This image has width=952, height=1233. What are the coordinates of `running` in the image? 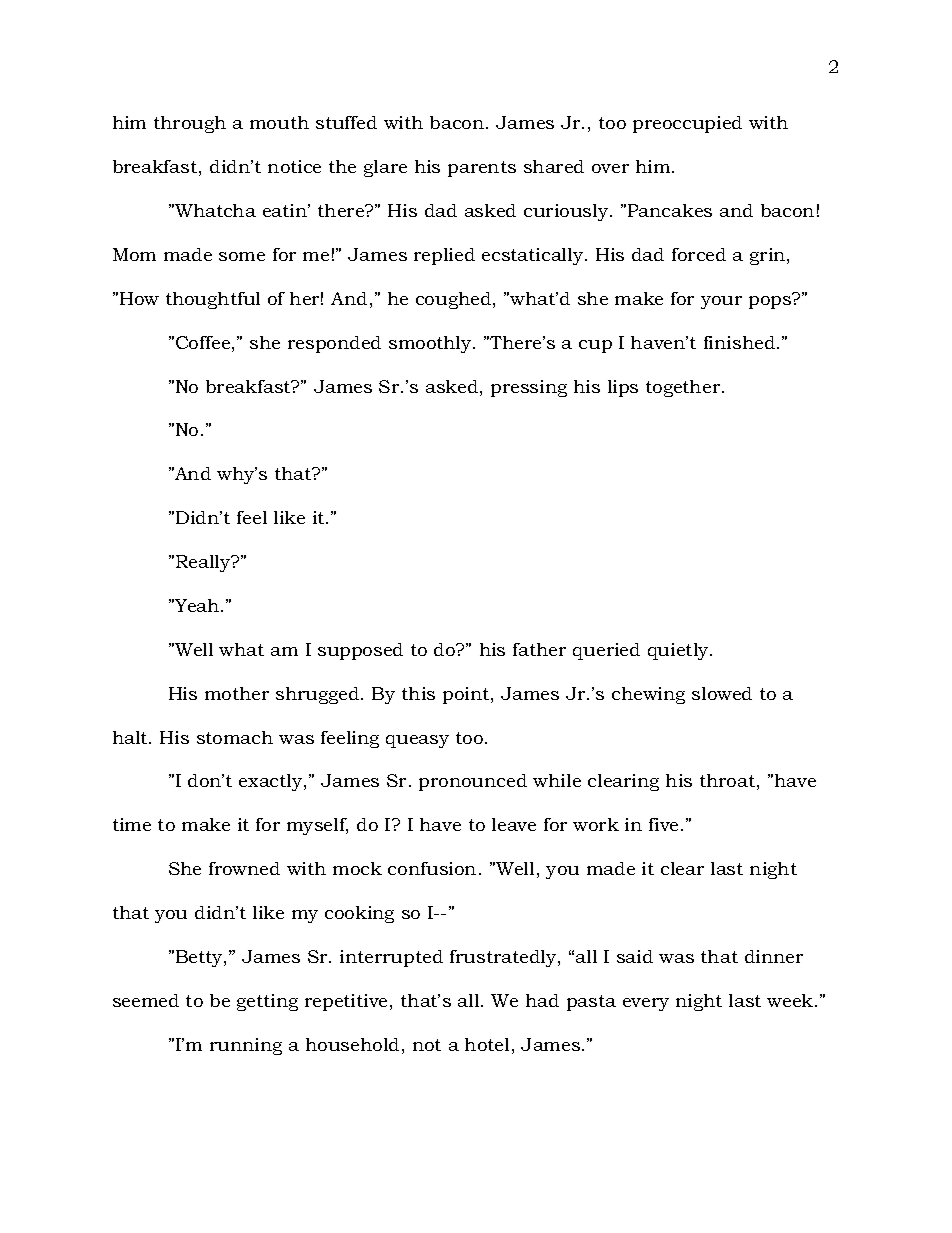 It's located at (246, 1046).
